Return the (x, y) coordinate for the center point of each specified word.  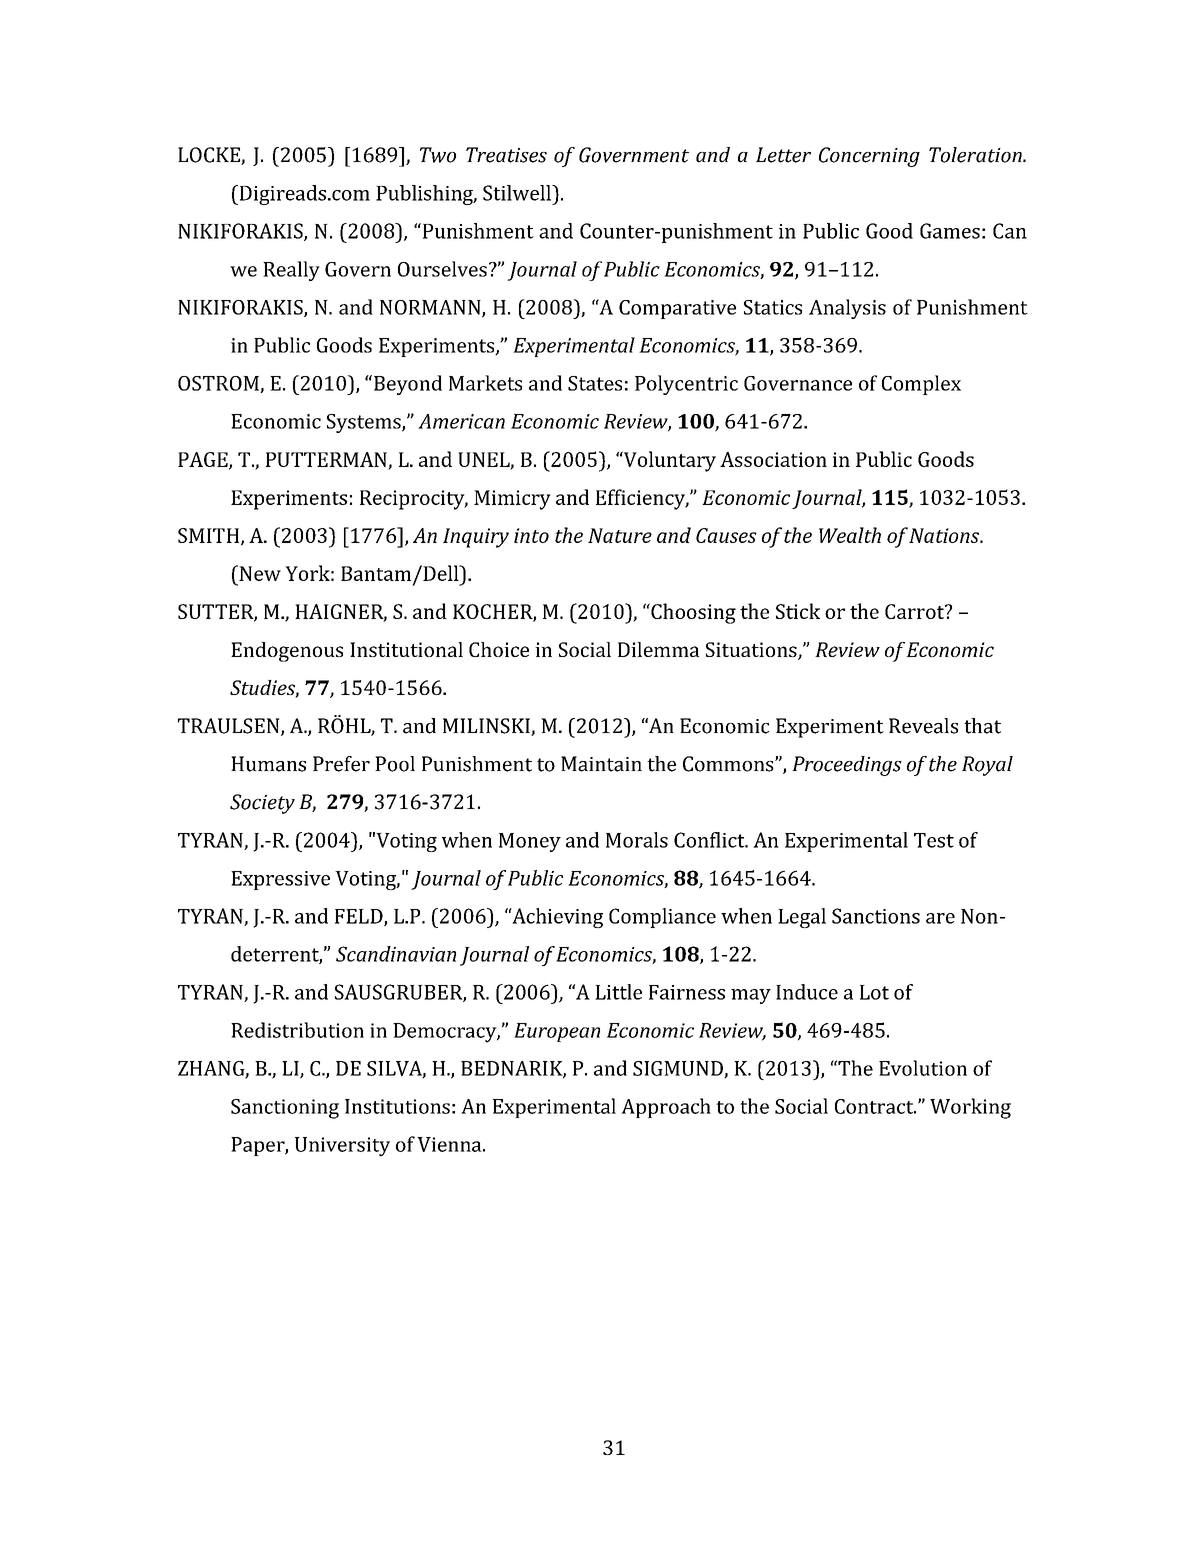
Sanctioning (285, 1109)
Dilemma (659, 649)
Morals (637, 840)
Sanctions (876, 916)
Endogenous (287, 652)
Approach (666, 1108)
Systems (365, 423)
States (595, 383)
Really (291, 271)
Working (970, 1108)
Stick (798, 611)
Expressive (280, 880)
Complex (921, 385)
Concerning (869, 157)
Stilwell (518, 193)
